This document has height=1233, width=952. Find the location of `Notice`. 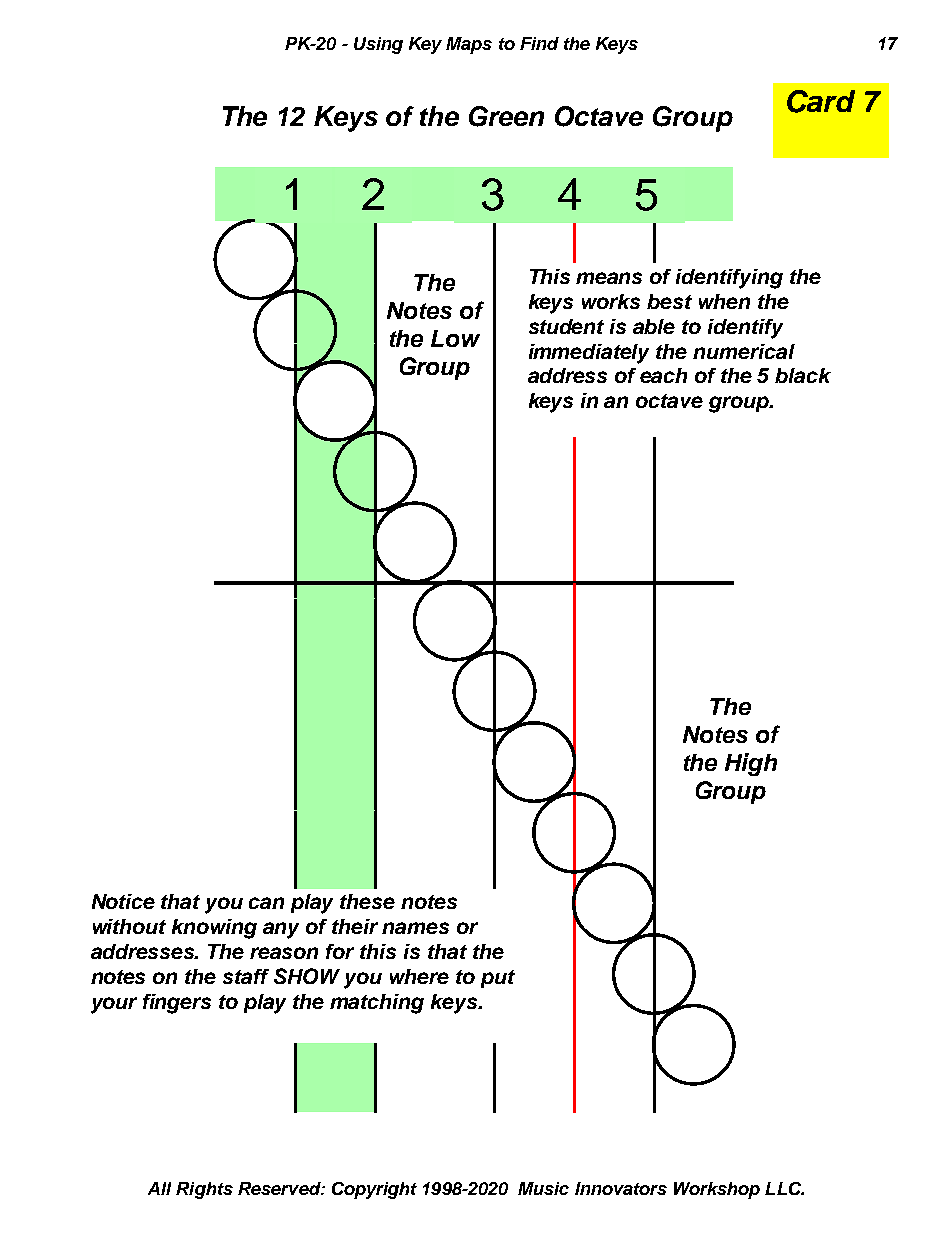

Notice is located at coordinates (123, 901).
